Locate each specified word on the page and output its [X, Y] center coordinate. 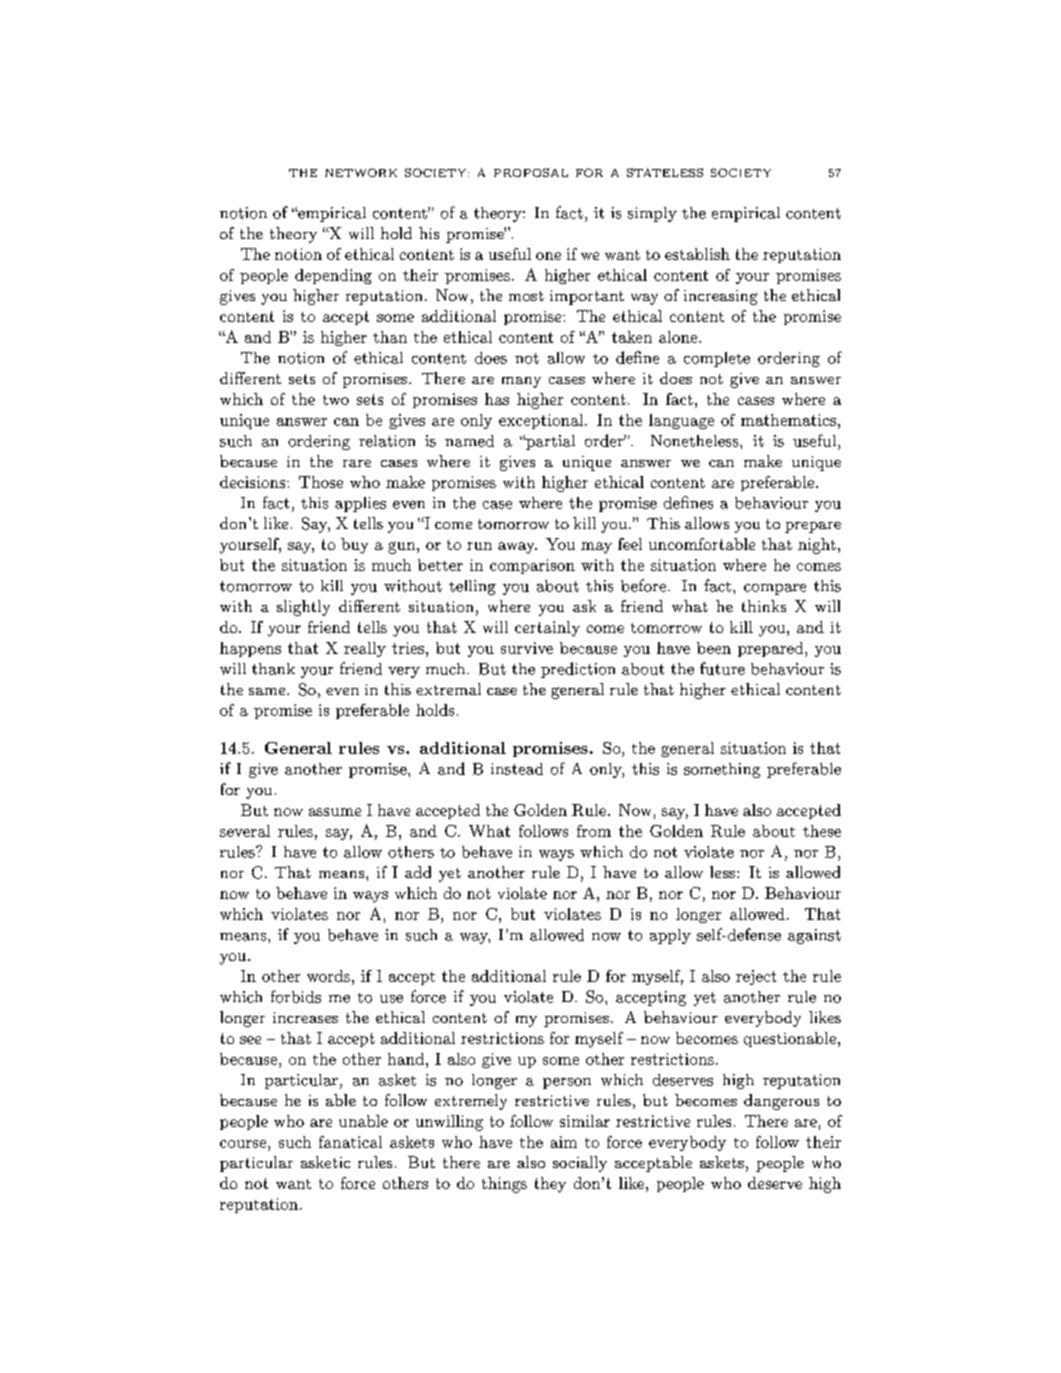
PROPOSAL [531, 172]
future [722, 668]
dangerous [781, 1102]
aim [564, 1142]
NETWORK [361, 172]
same [268, 691]
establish [697, 254]
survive [527, 648]
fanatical [350, 1142]
